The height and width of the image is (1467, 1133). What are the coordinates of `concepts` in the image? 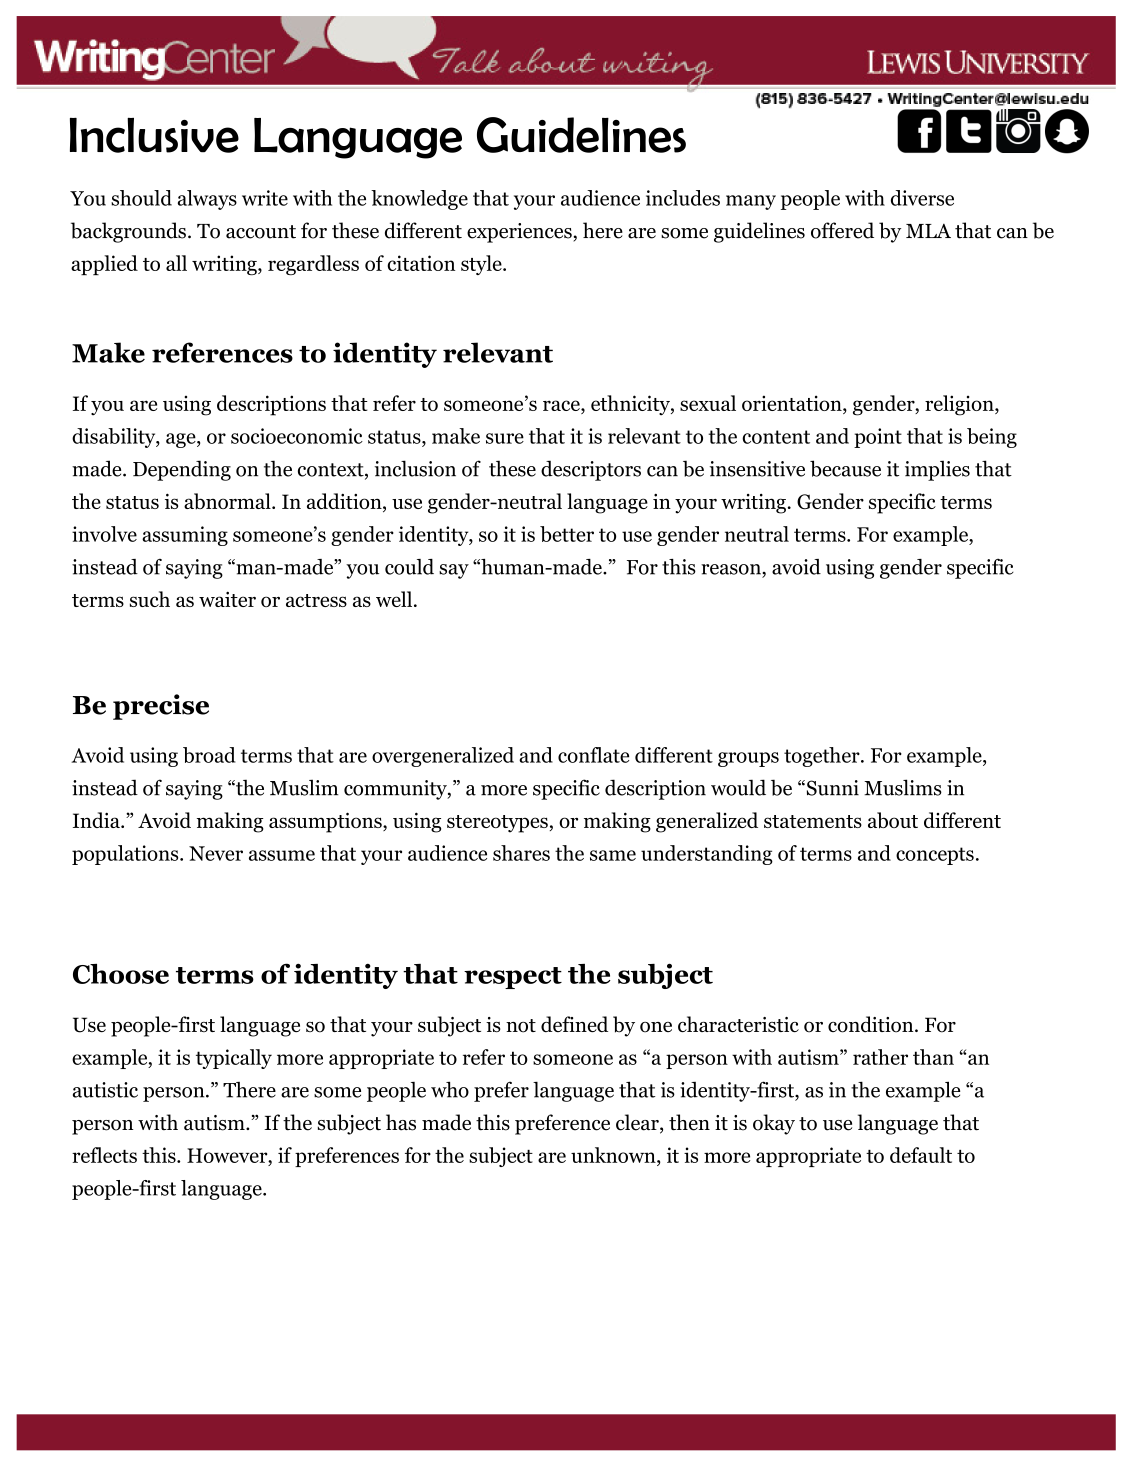 It's located at (935, 856).
